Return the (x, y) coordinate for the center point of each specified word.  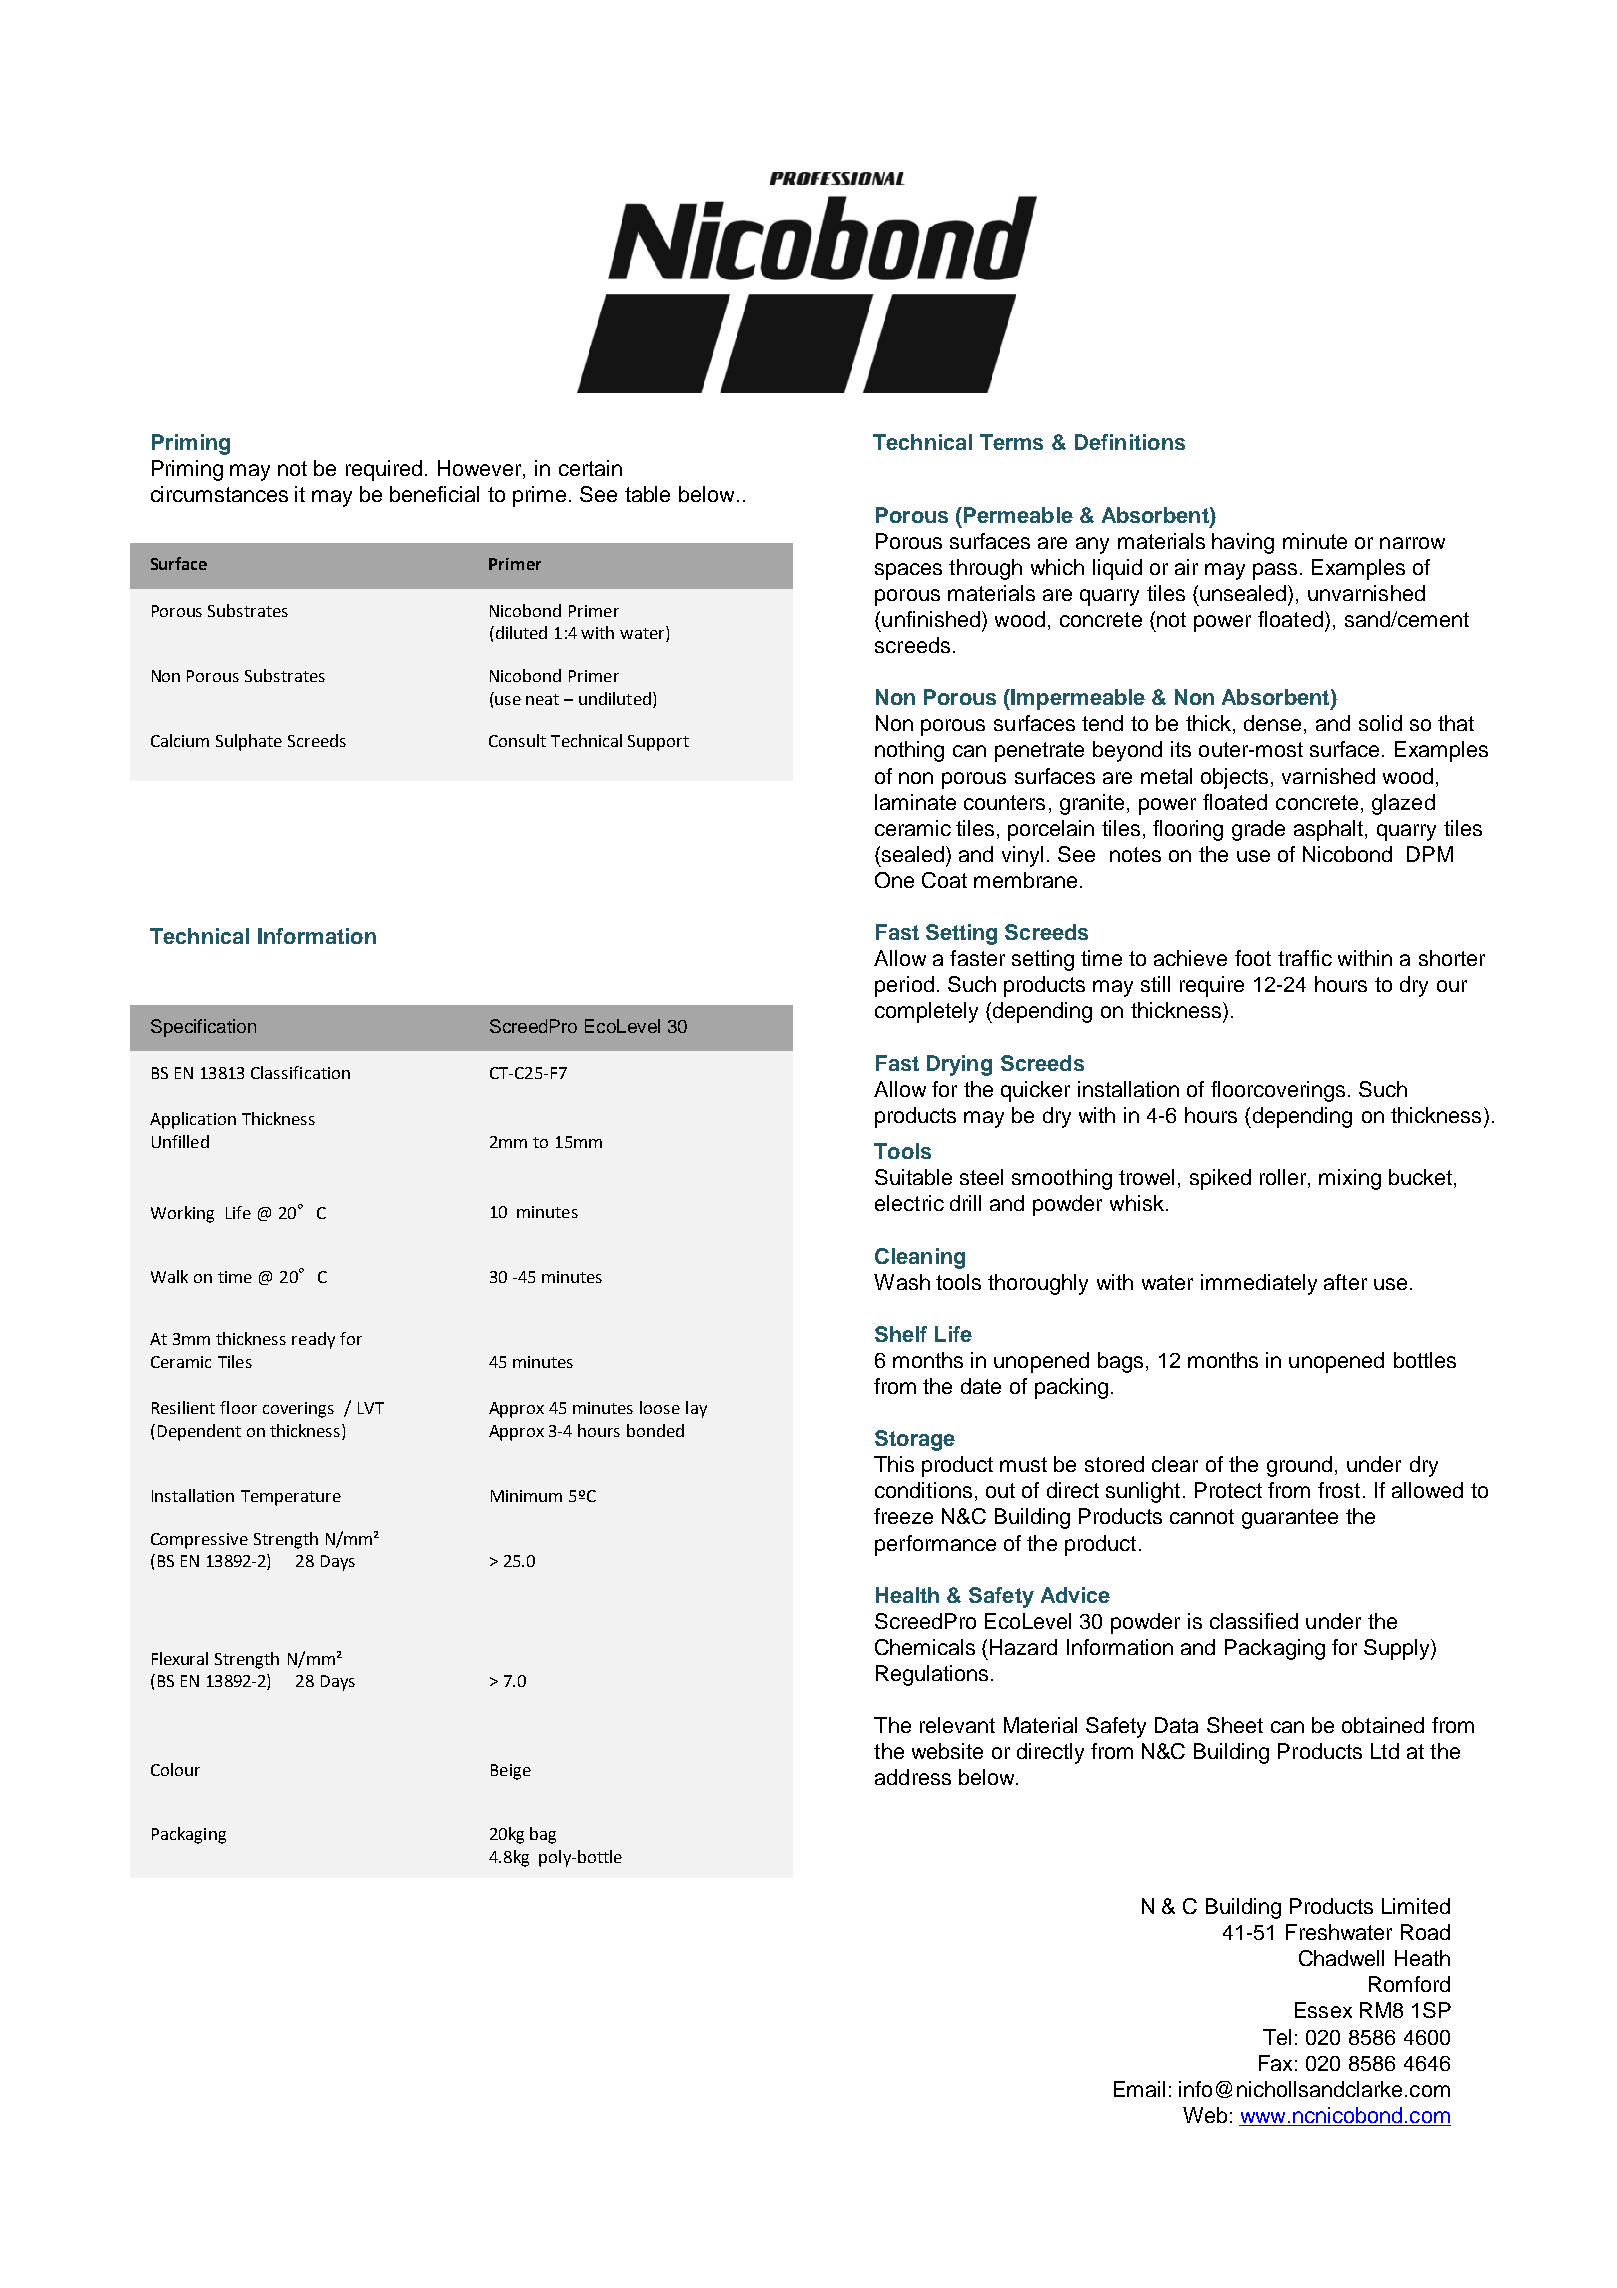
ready (313, 1340)
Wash (902, 1282)
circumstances (219, 494)
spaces (908, 571)
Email (1139, 2089)
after (1345, 1282)
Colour (175, 1769)
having (1243, 543)
